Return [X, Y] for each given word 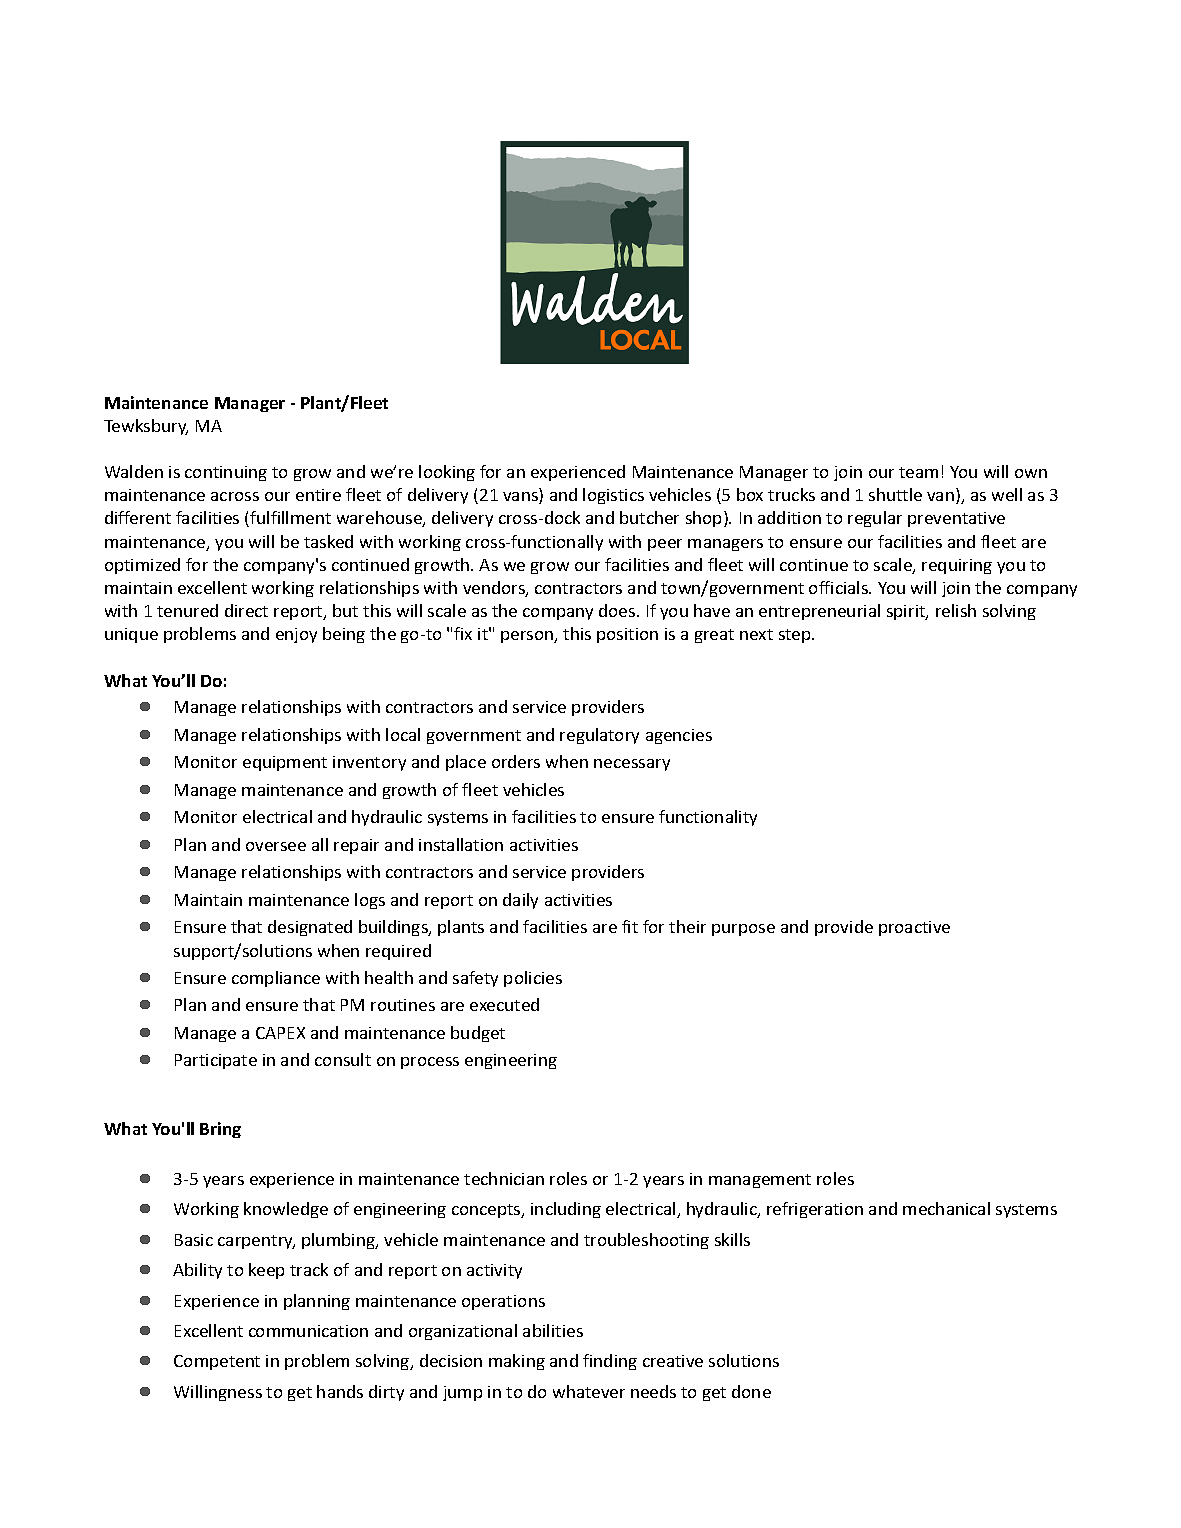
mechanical [946, 1208]
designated [310, 928]
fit [630, 926]
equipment [285, 763]
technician [504, 1178]
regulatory [599, 736]
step [796, 636]
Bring [220, 1130]
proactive [914, 928]
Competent [217, 1362]
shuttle [895, 494]
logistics [613, 496]
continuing [226, 473]
